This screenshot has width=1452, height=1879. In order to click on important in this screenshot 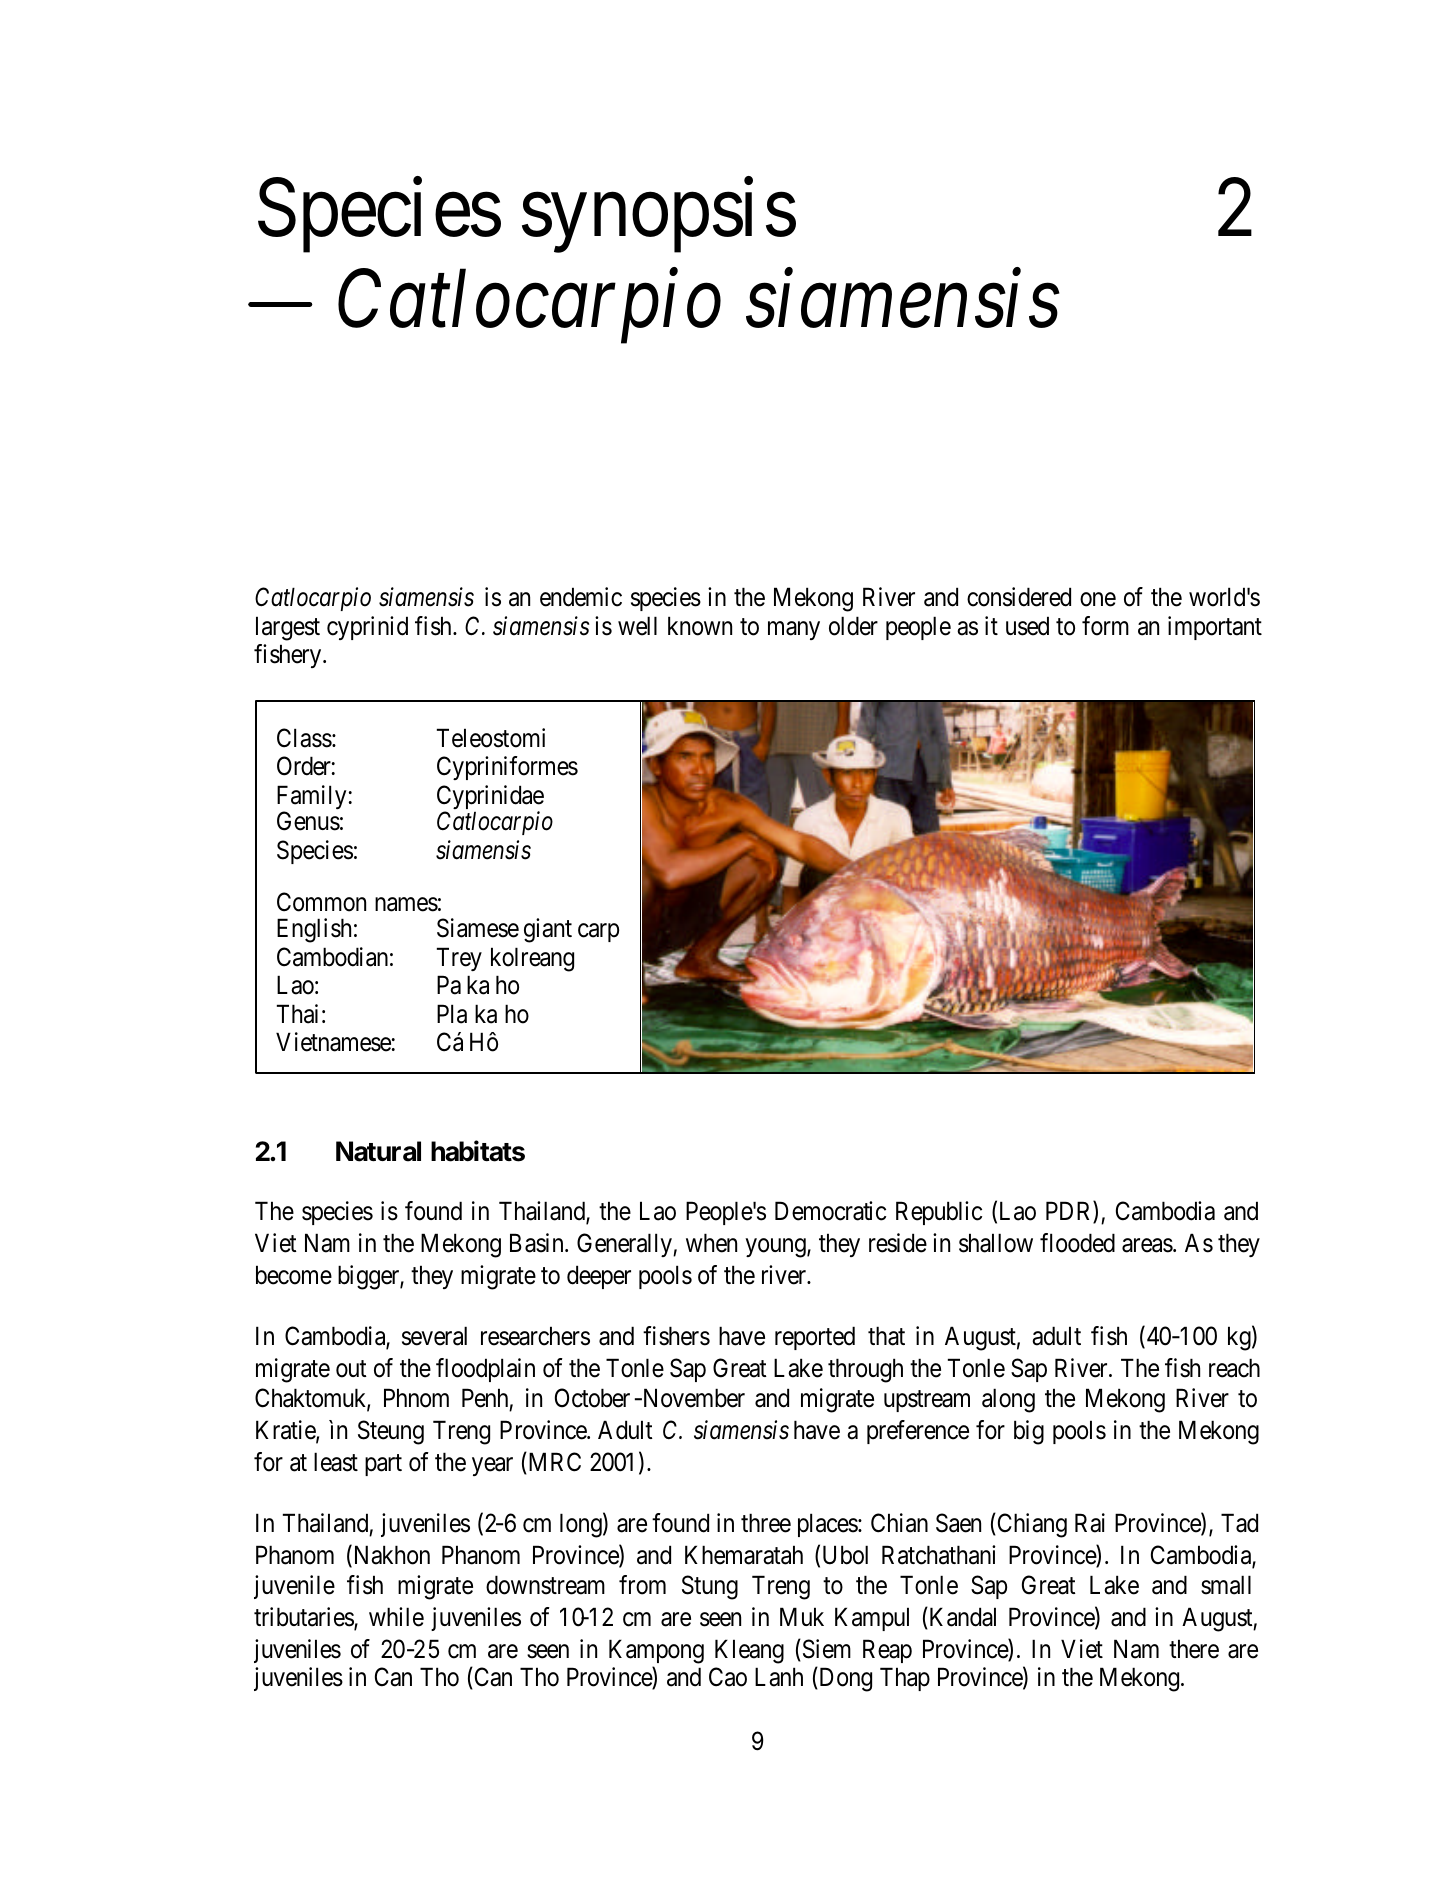, I will do `click(1215, 628)`.
